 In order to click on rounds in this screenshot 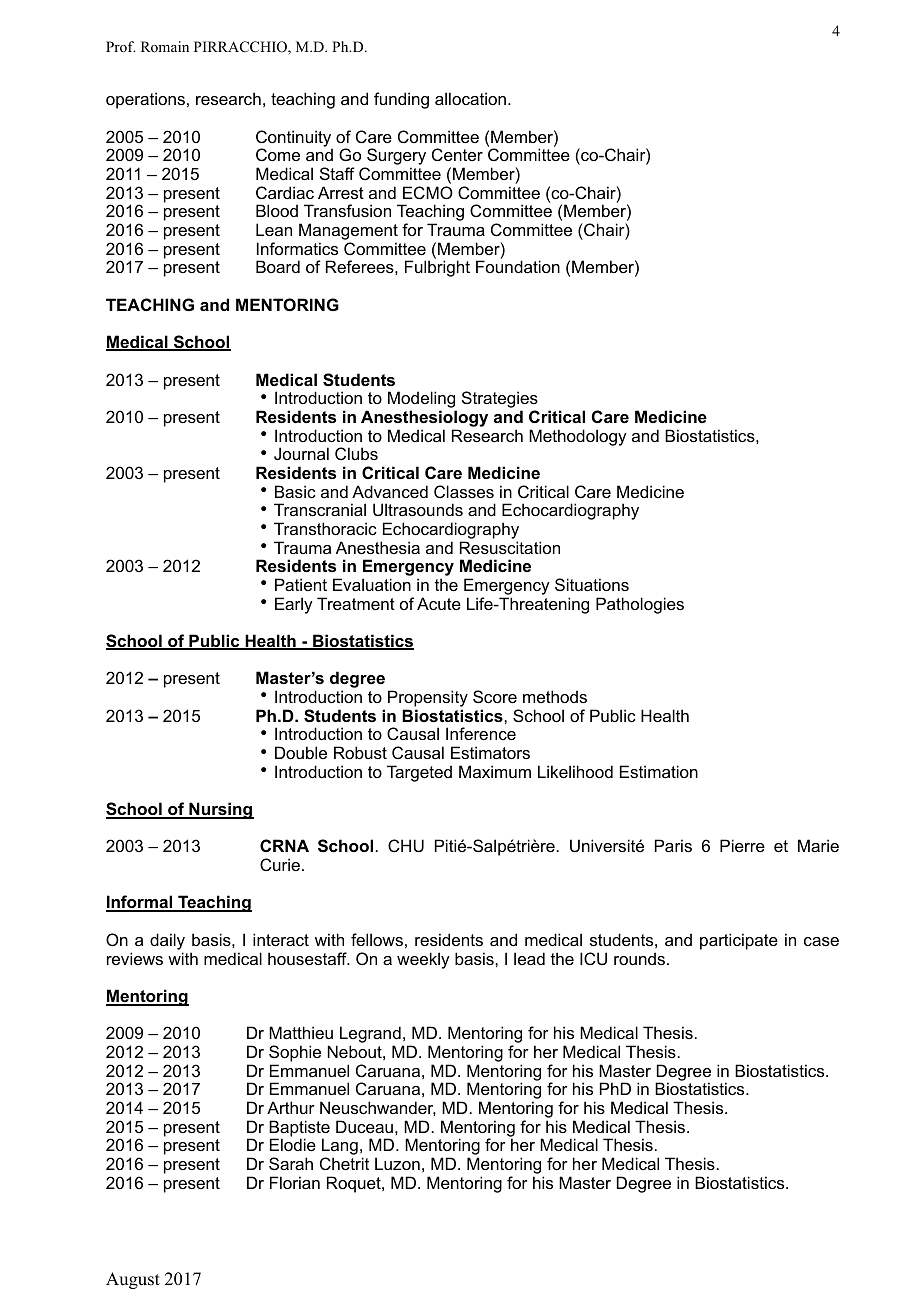, I will do `click(639, 958)`.
